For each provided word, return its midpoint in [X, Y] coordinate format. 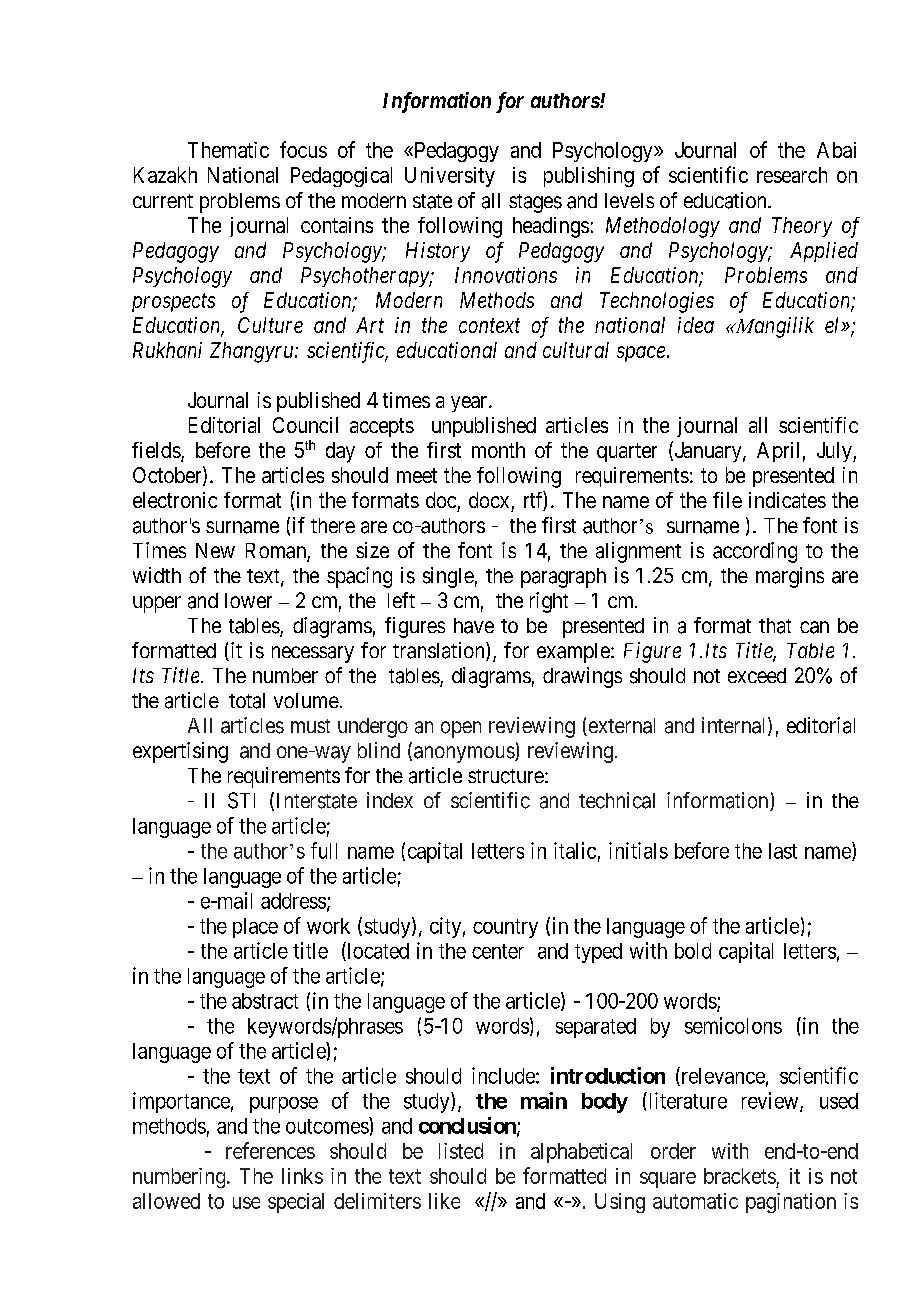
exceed [757, 675]
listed [461, 1151]
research [792, 175]
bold [693, 951]
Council [305, 425]
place [255, 928]
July [835, 452]
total [247, 701]
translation [440, 651]
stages [535, 203]
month [498, 450]
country [505, 928]
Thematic [228, 150]
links [302, 1176]
